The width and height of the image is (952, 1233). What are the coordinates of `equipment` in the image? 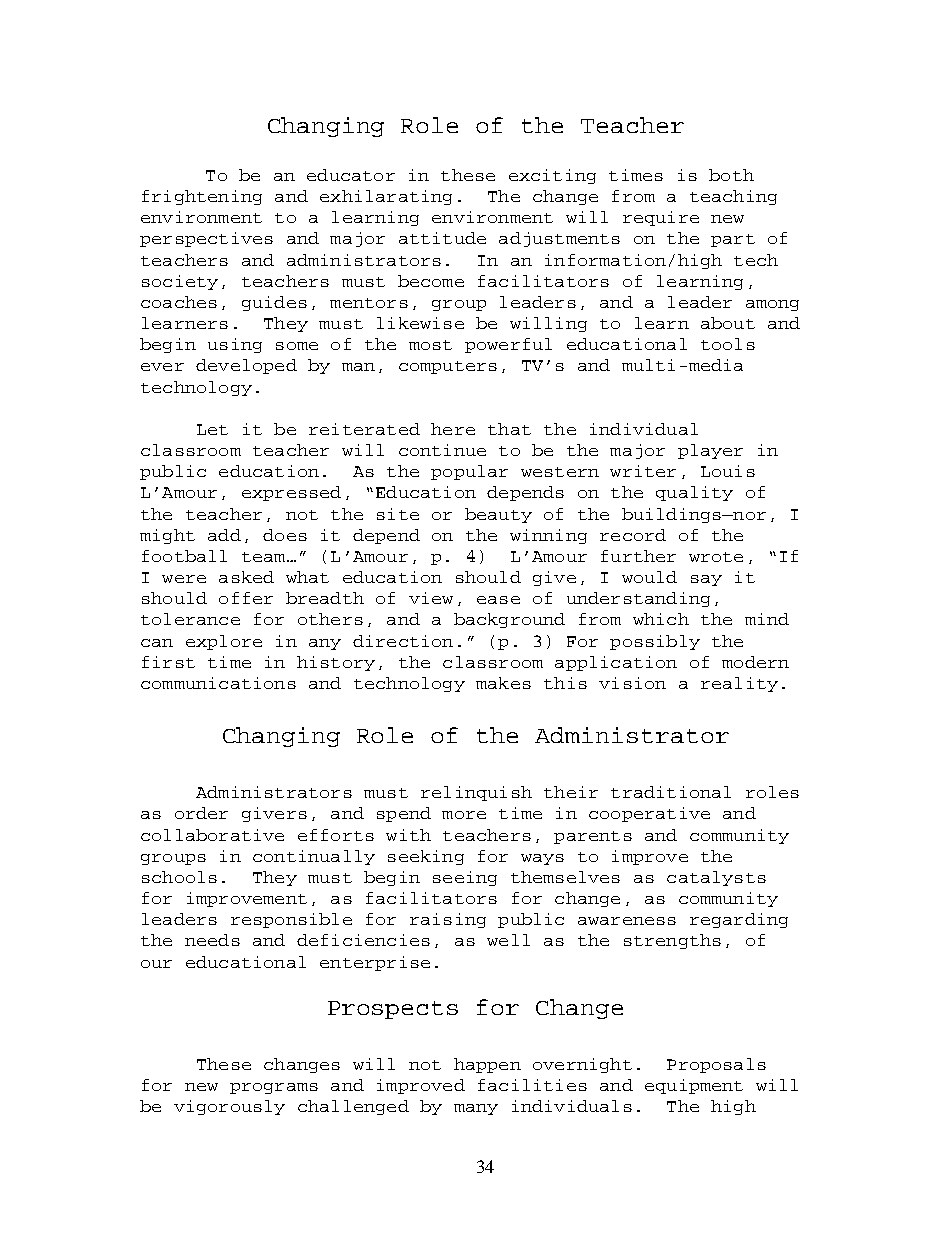 It's located at (694, 1086).
